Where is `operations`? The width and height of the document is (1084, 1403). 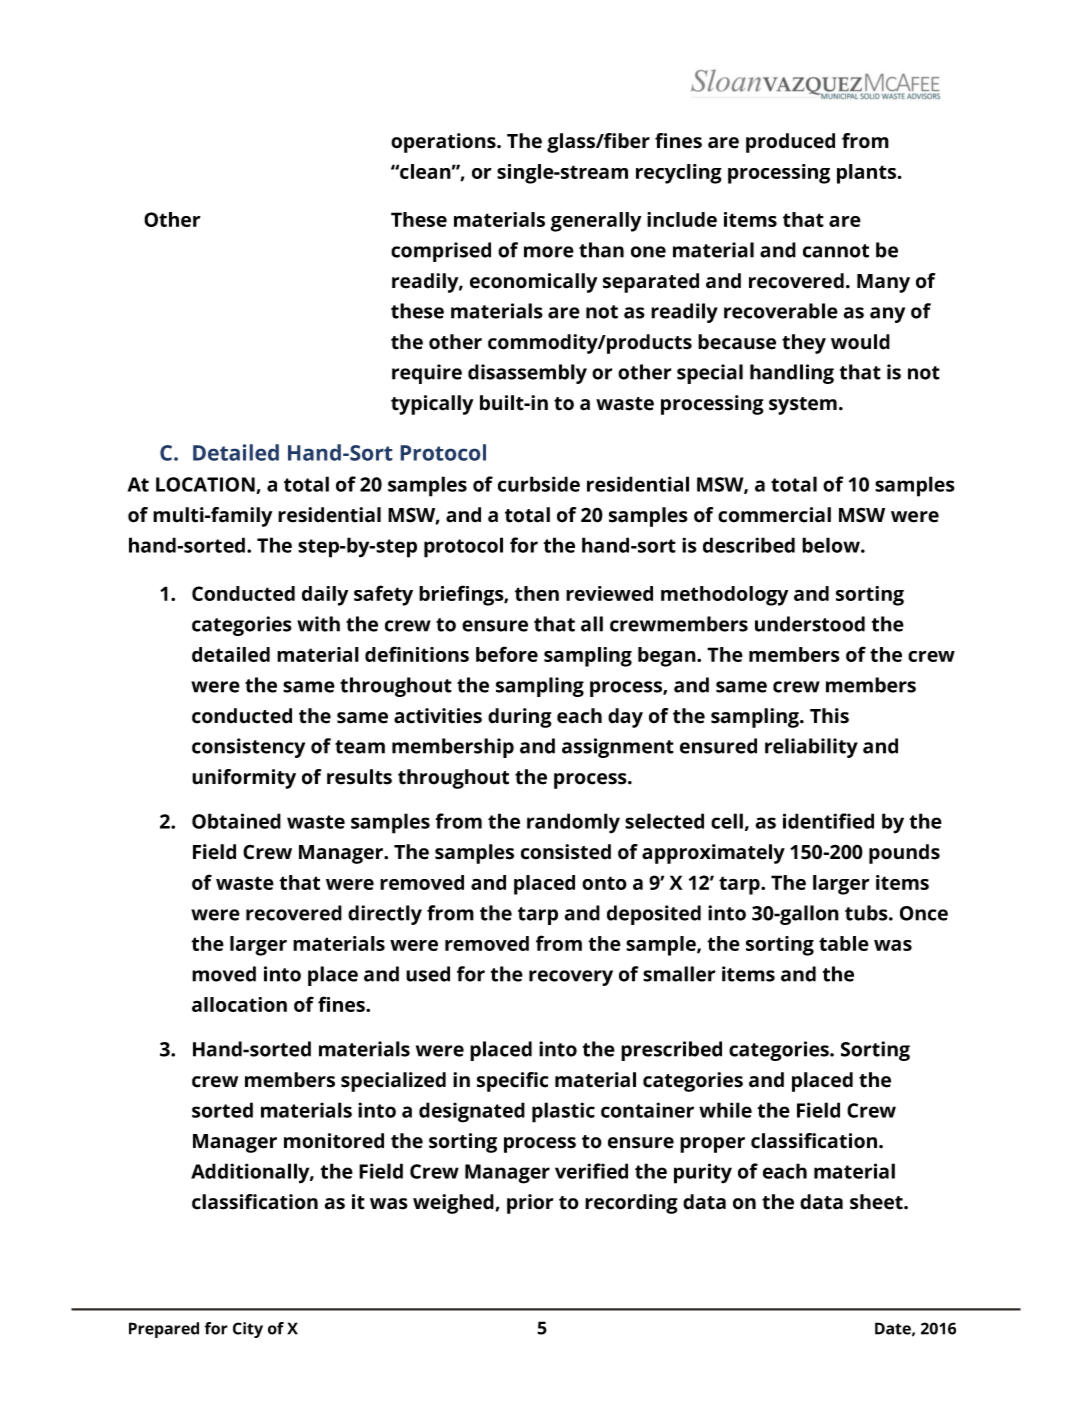
operations is located at coordinates (444, 143).
